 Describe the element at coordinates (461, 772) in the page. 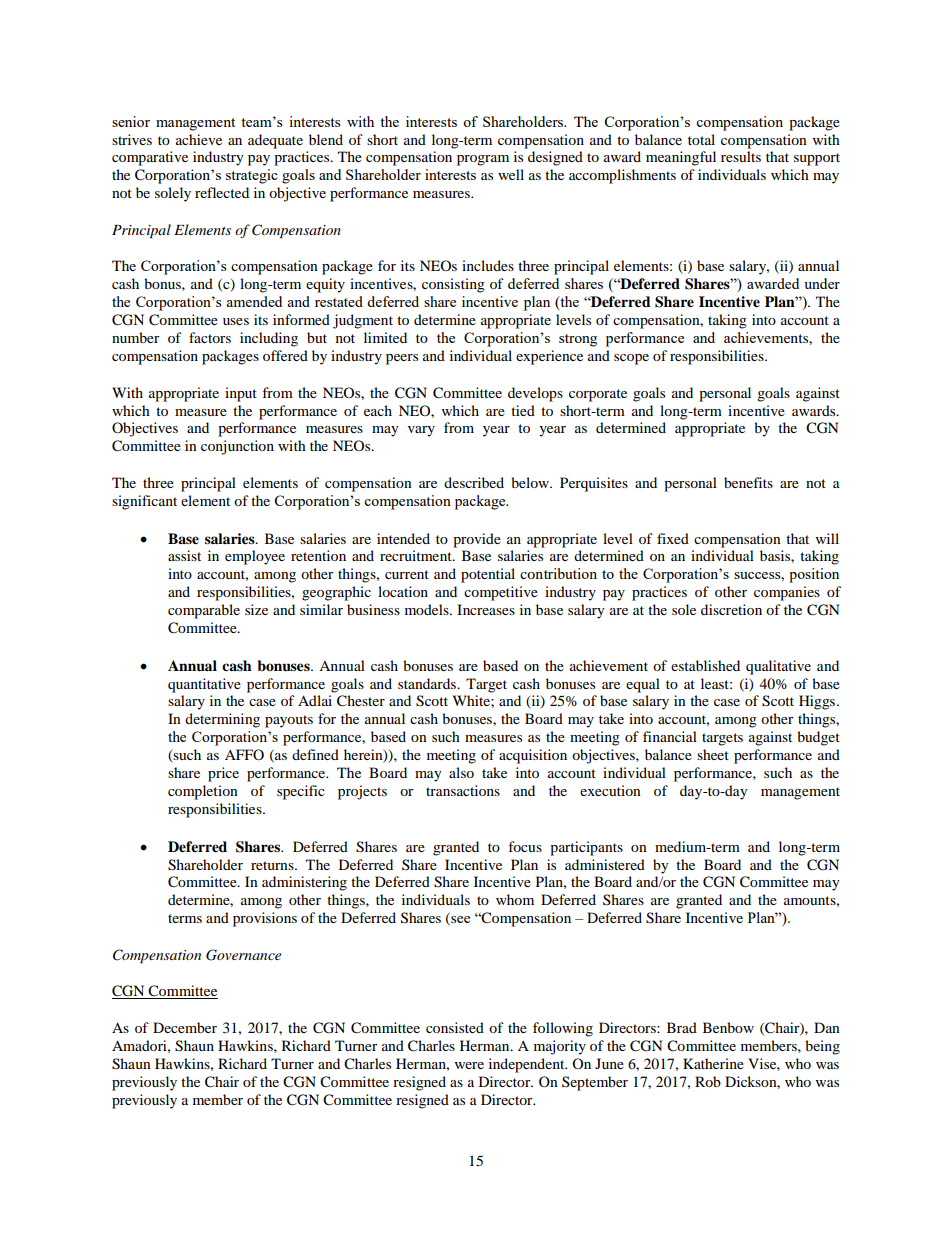

I see `also` at that location.
